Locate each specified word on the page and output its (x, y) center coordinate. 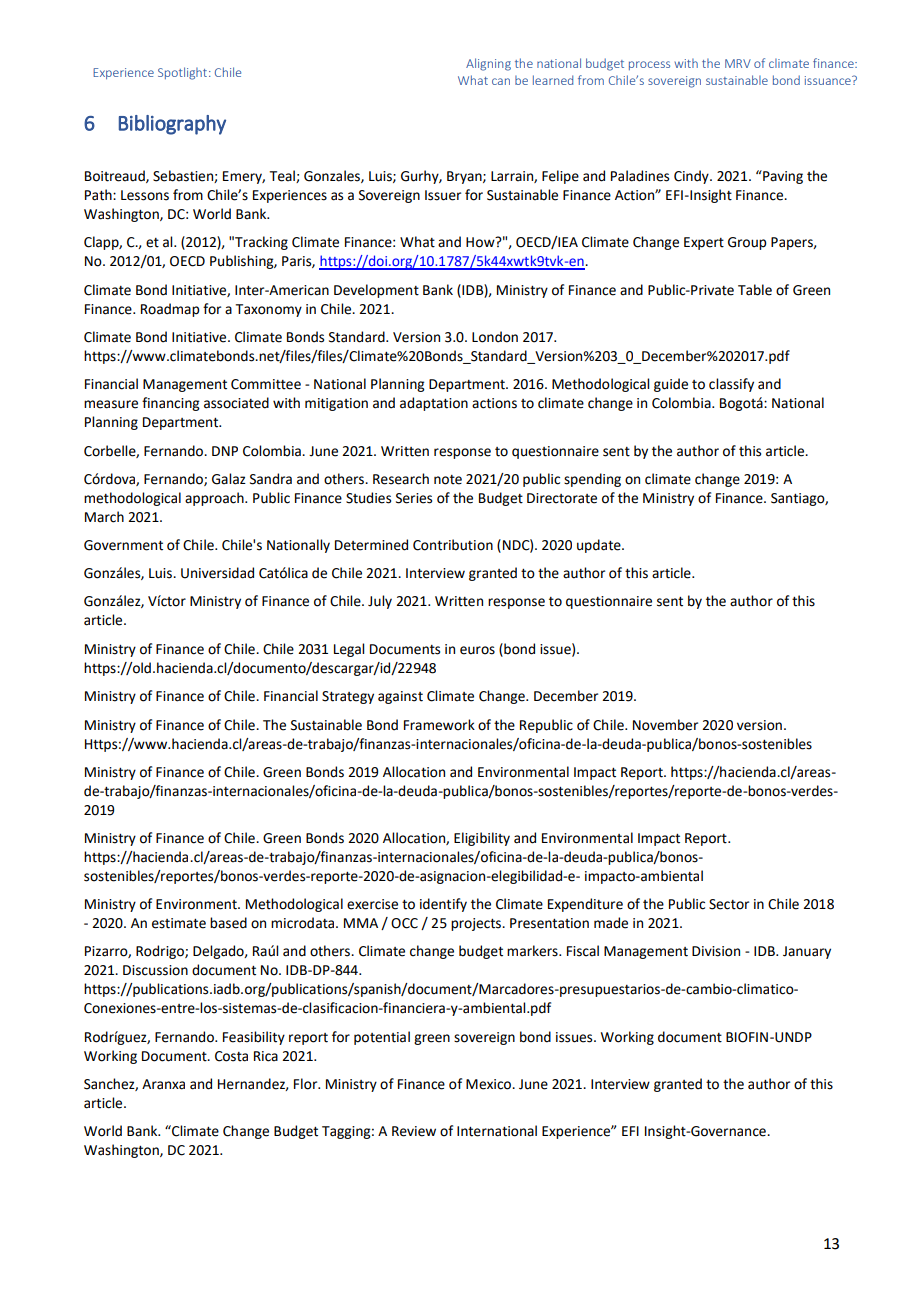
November (665, 725)
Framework (439, 725)
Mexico (490, 1084)
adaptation (434, 404)
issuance (829, 80)
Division (716, 951)
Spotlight (182, 73)
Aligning (488, 64)
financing (171, 404)
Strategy (348, 697)
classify (731, 385)
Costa (231, 1056)
